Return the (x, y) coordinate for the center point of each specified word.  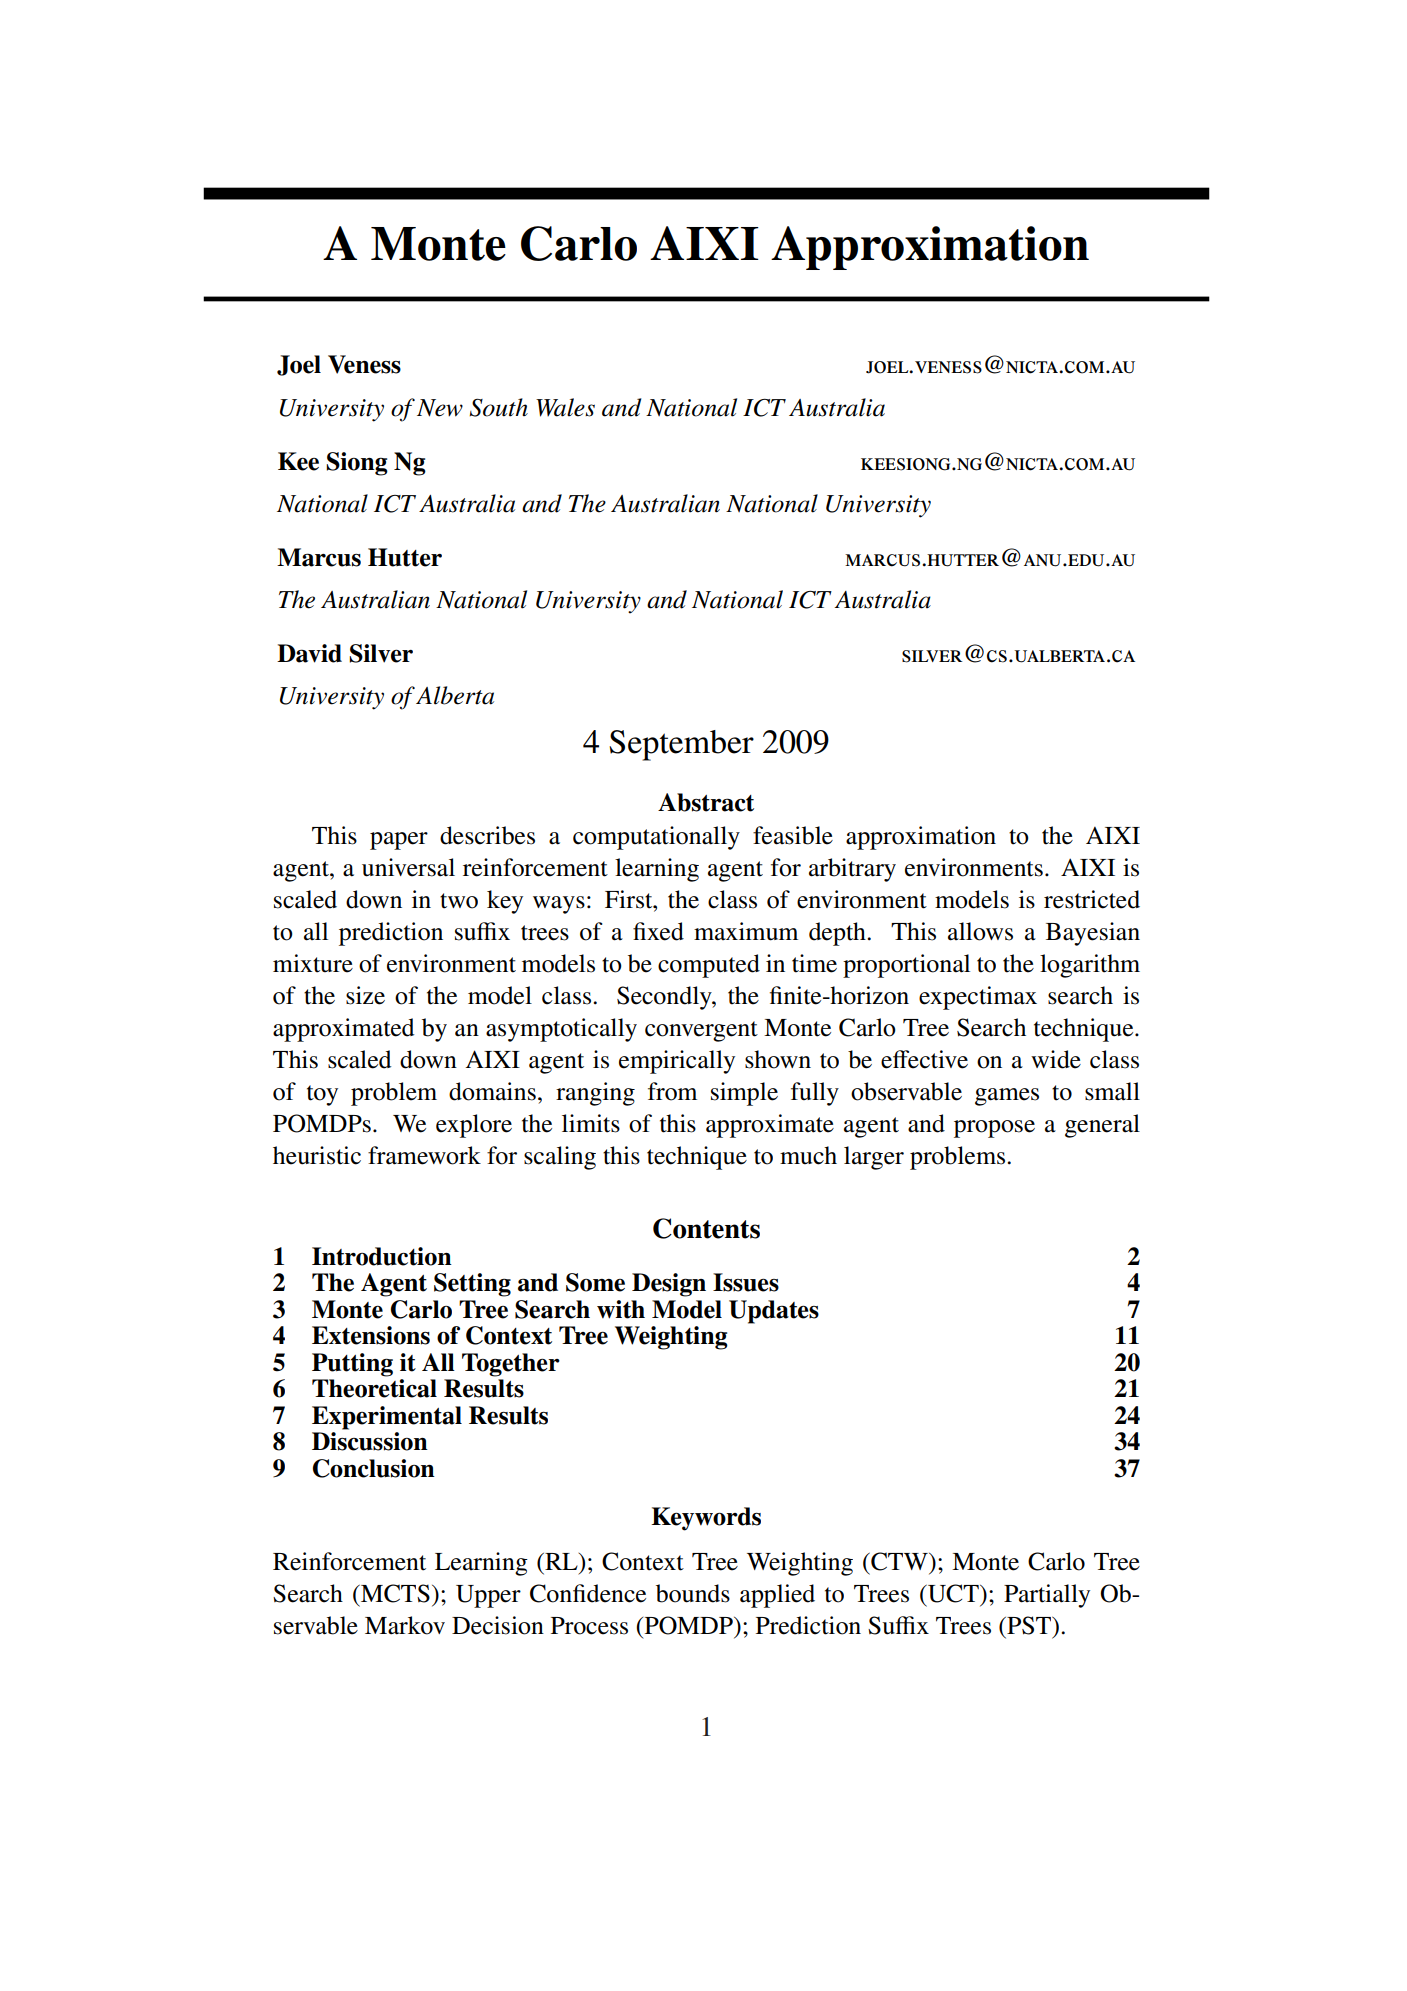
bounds (693, 1593)
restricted (1092, 899)
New (440, 408)
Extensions (371, 1335)
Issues (746, 1282)
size (365, 995)
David (309, 653)
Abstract (706, 802)
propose (994, 1129)
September (681, 745)
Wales (565, 407)
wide (1056, 1059)
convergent (701, 1031)
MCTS (394, 1593)
